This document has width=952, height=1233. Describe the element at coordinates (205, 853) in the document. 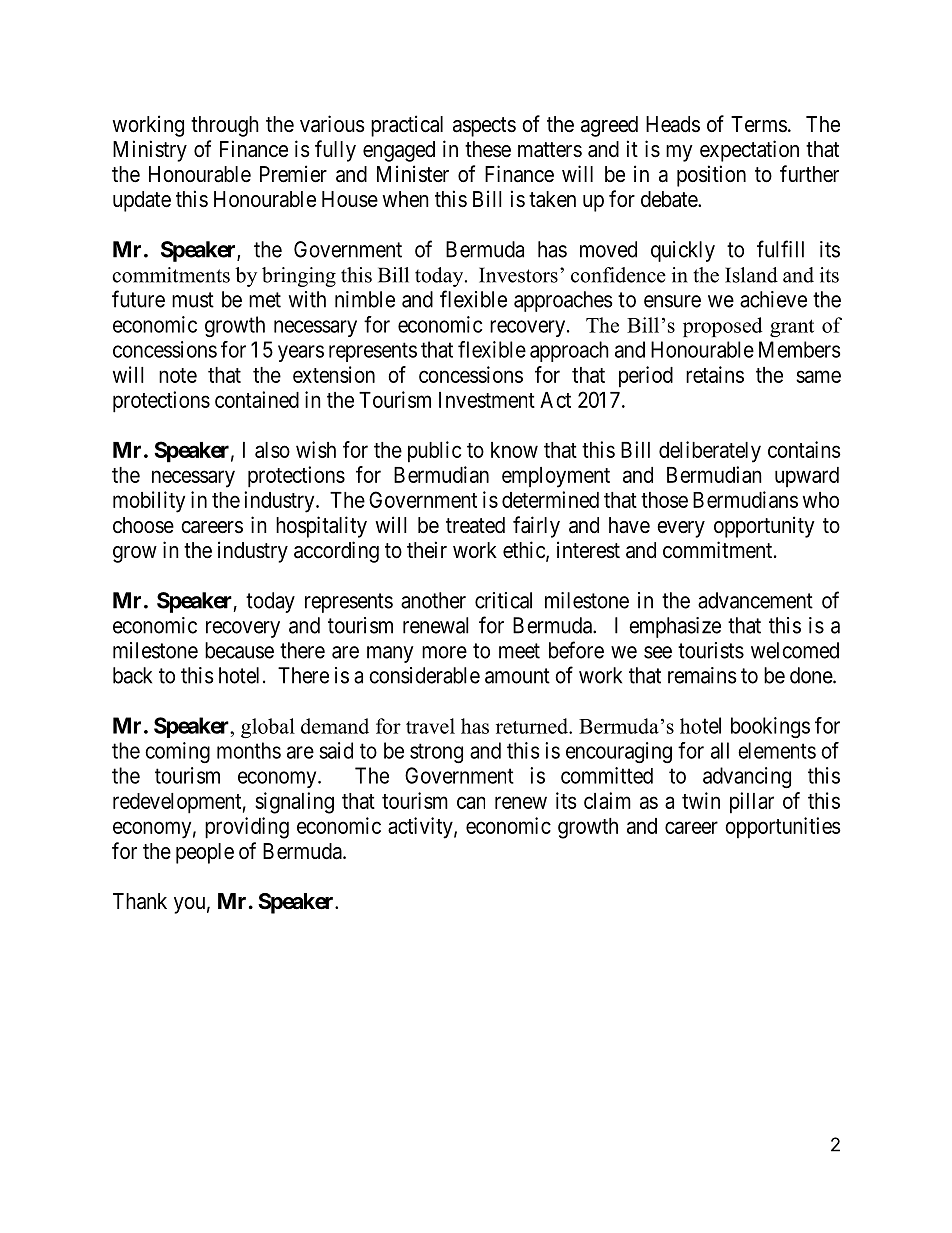

I see `people` at that location.
